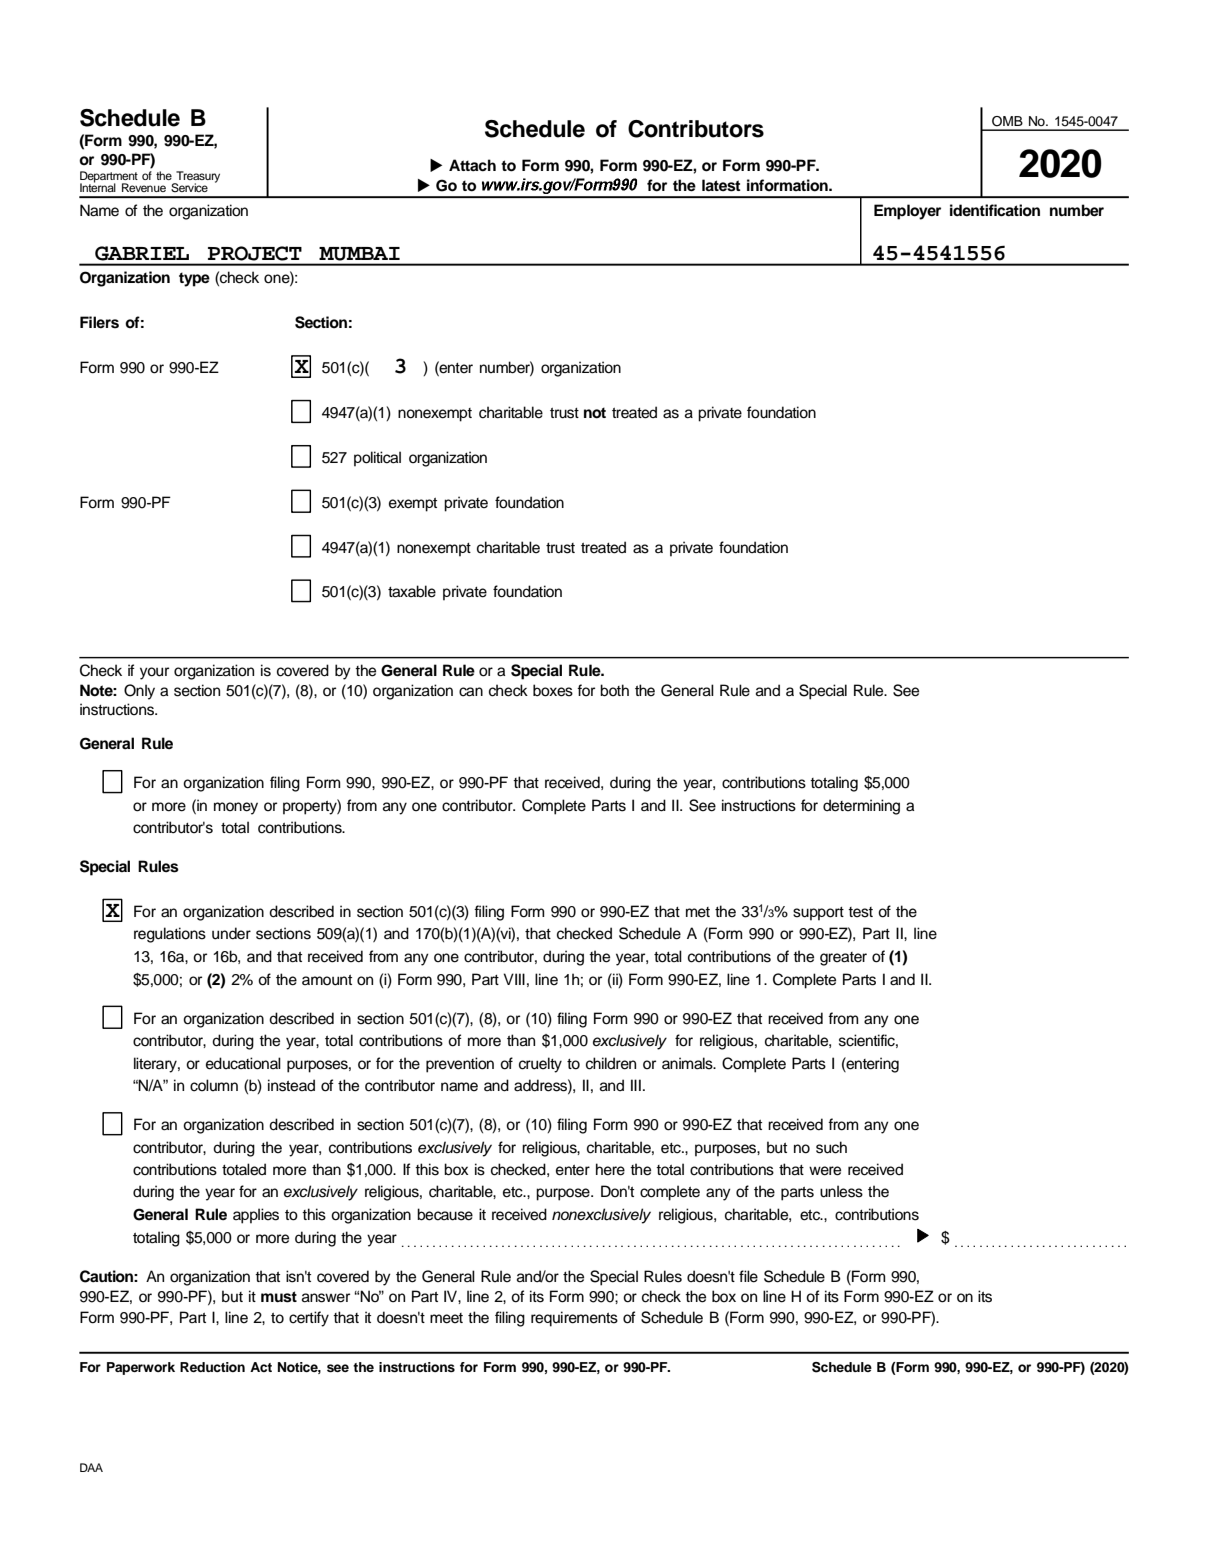  Describe the element at coordinates (907, 212) in the screenshot. I see `Employer` at that location.
